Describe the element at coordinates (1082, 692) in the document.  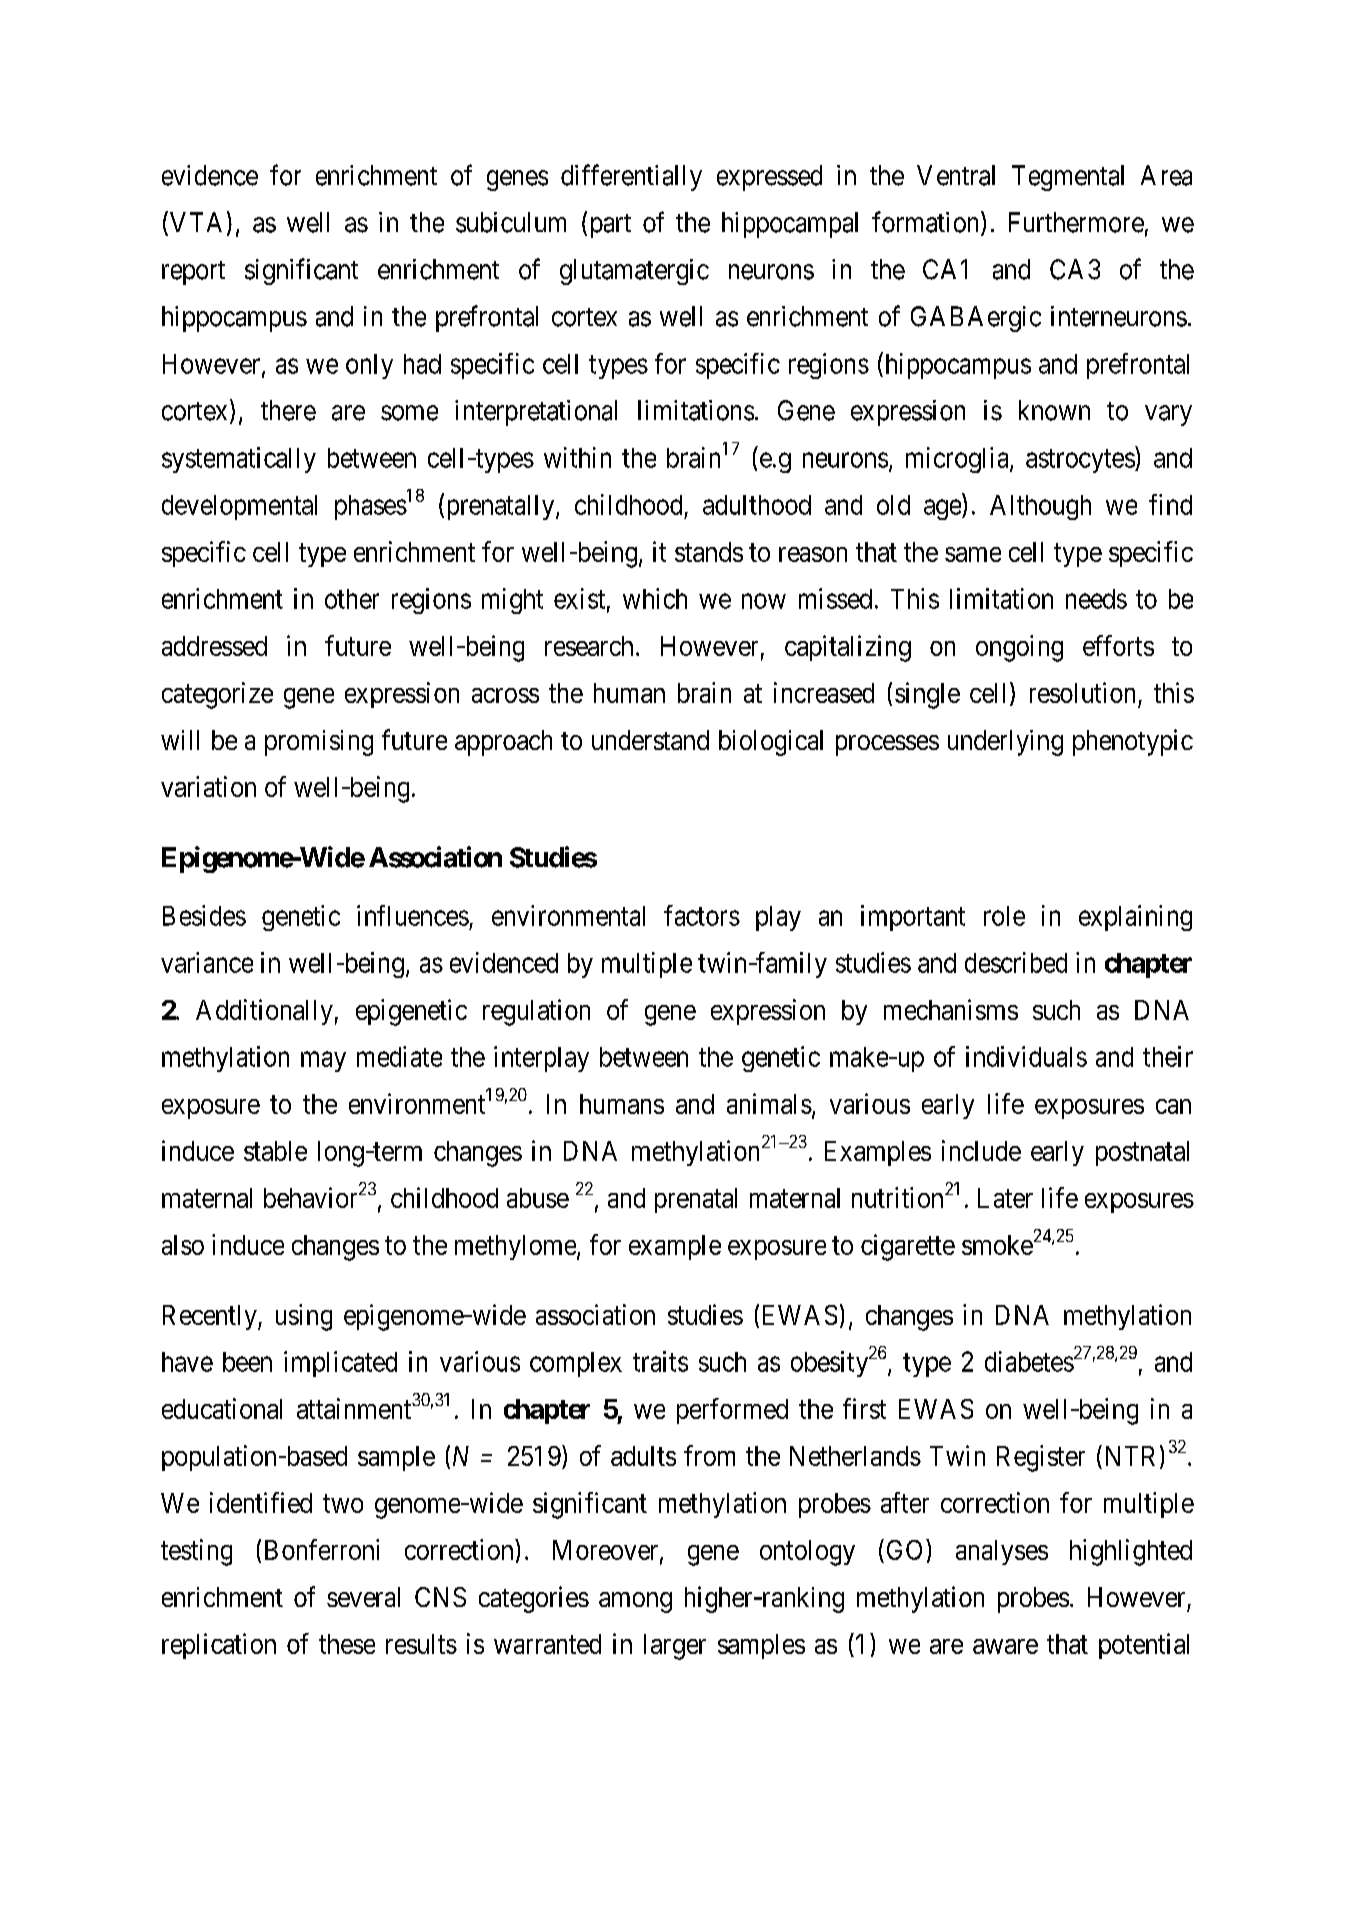
I see `resolution` at that location.
